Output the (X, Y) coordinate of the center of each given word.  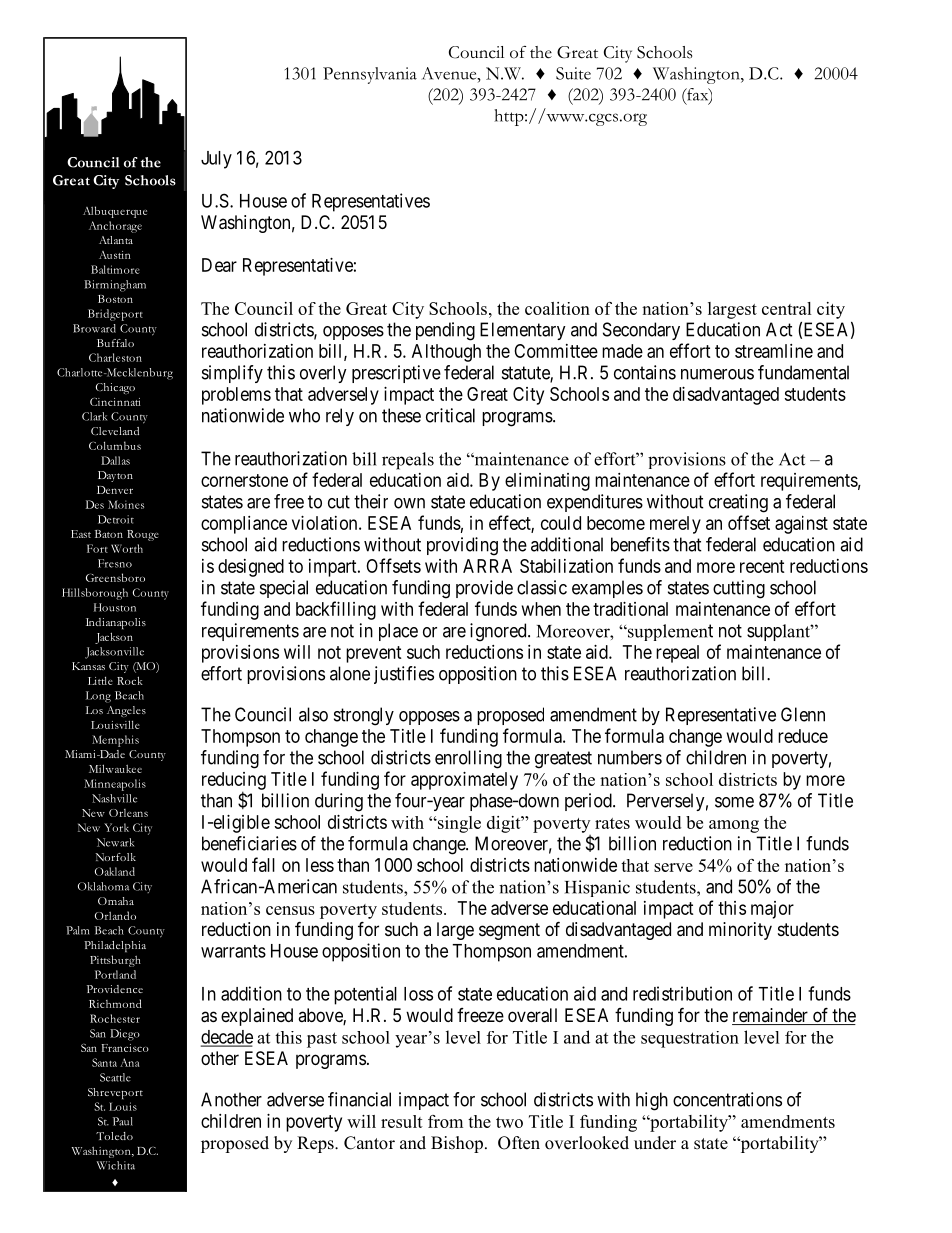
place (398, 632)
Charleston (115, 357)
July (216, 160)
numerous (717, 374)
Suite (573, 73)
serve (673, 867)
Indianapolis (116, 623)
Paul (123, 1121)
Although (446, 353)
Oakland (115, 871)
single (458, 824)
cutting (739, 589)
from (445, 1121)
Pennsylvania (370, 75)
